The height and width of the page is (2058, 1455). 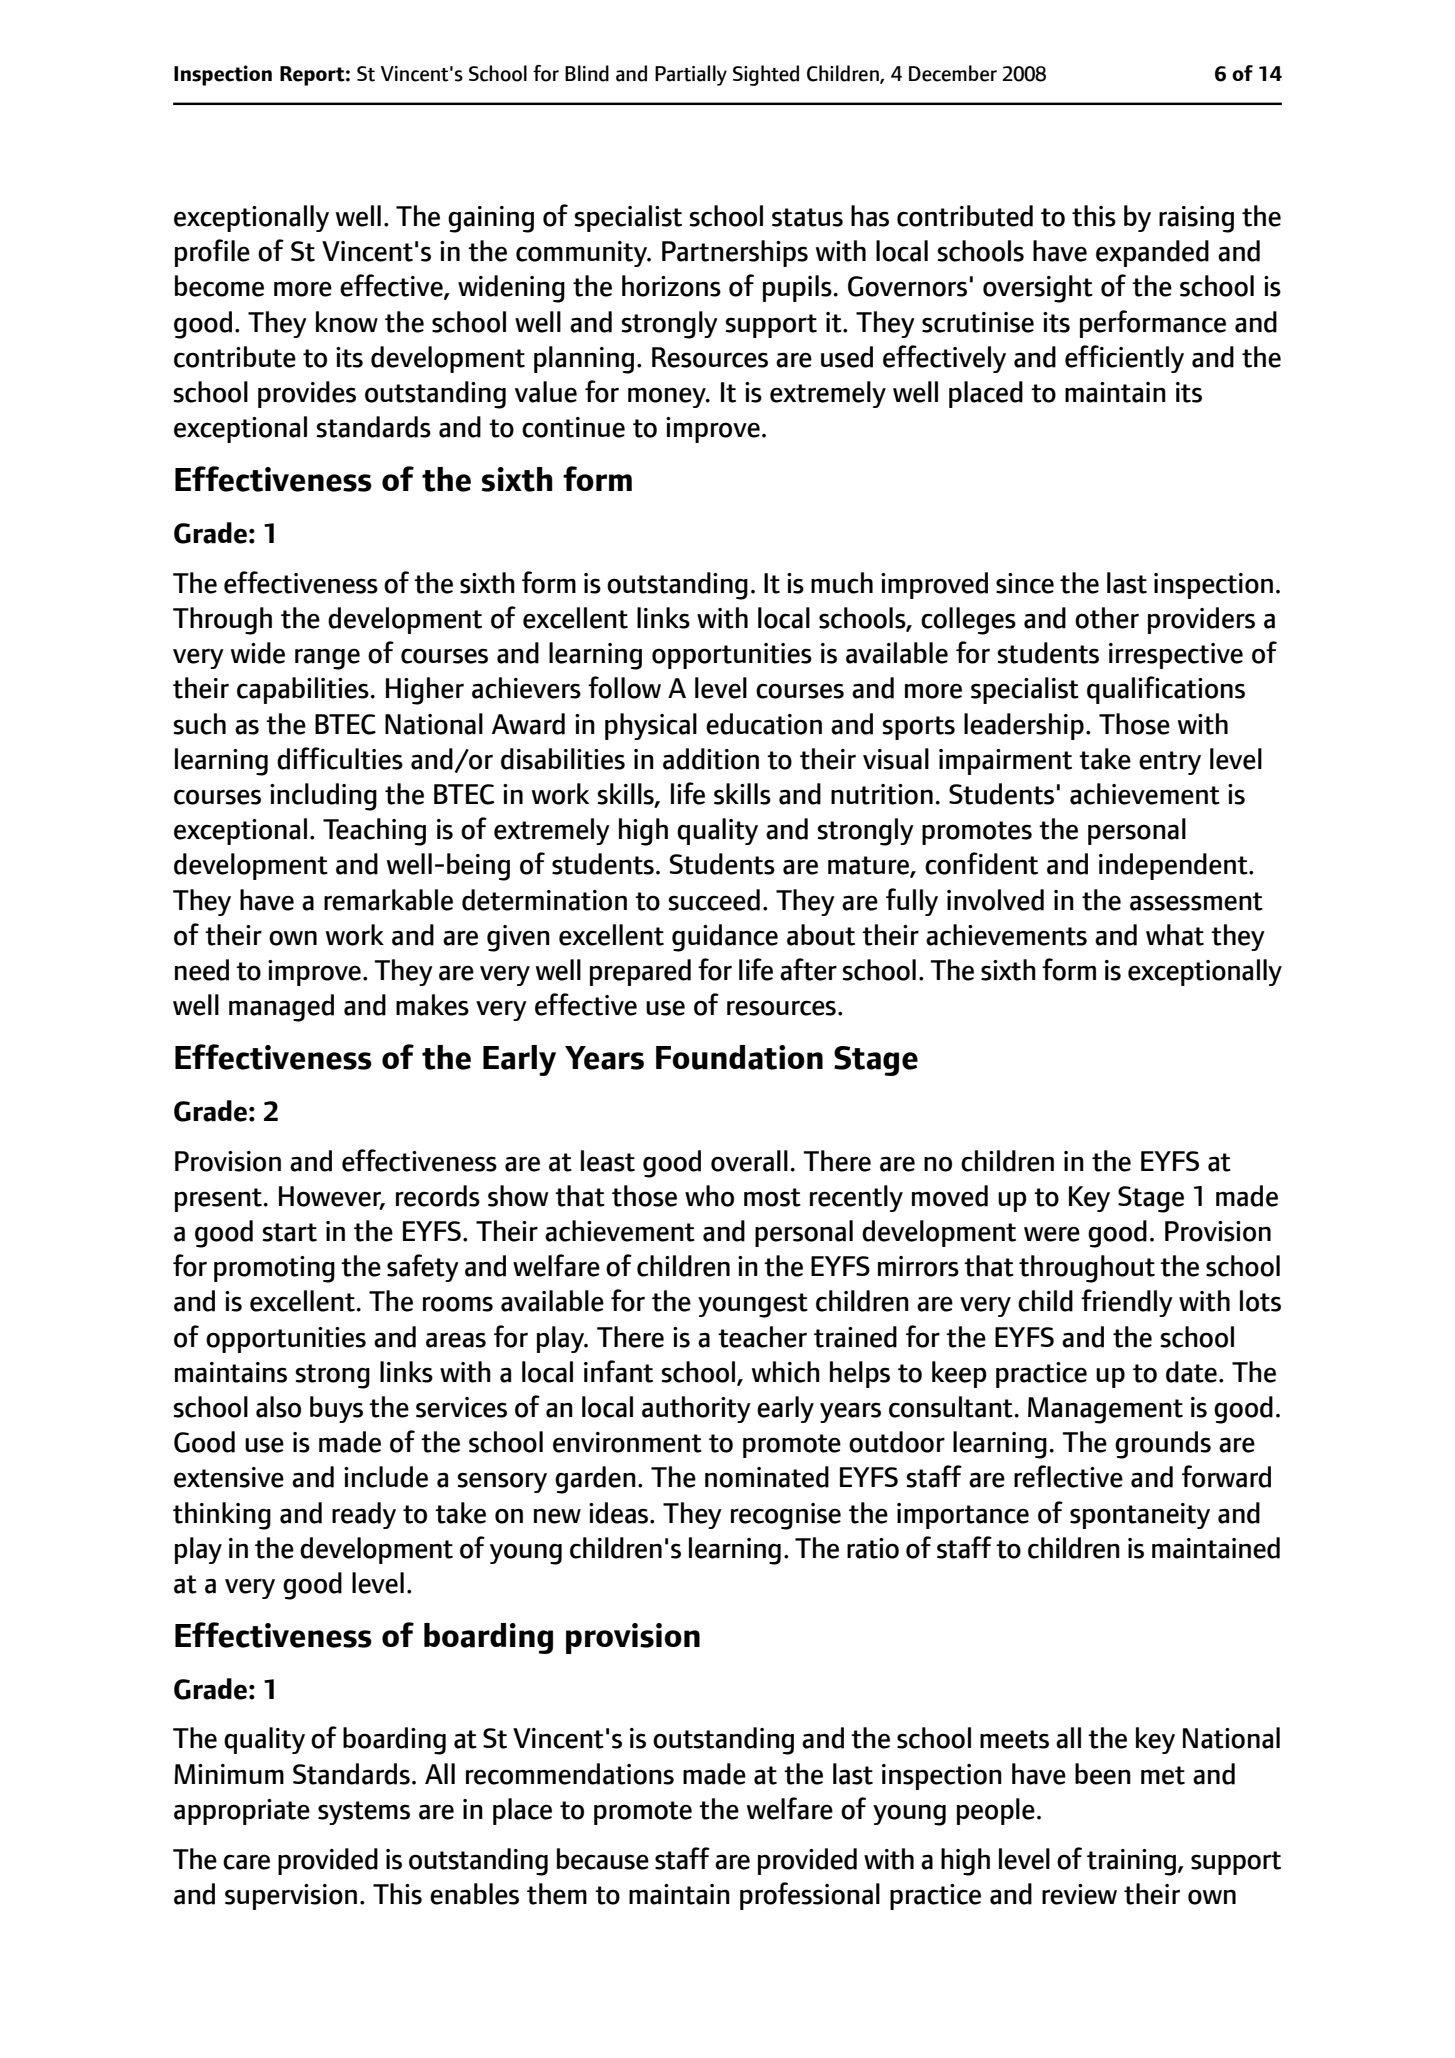 What do you see at coordinates (336, 1409) in the page?
I see `buys` at bounding box center [336, 1409].
